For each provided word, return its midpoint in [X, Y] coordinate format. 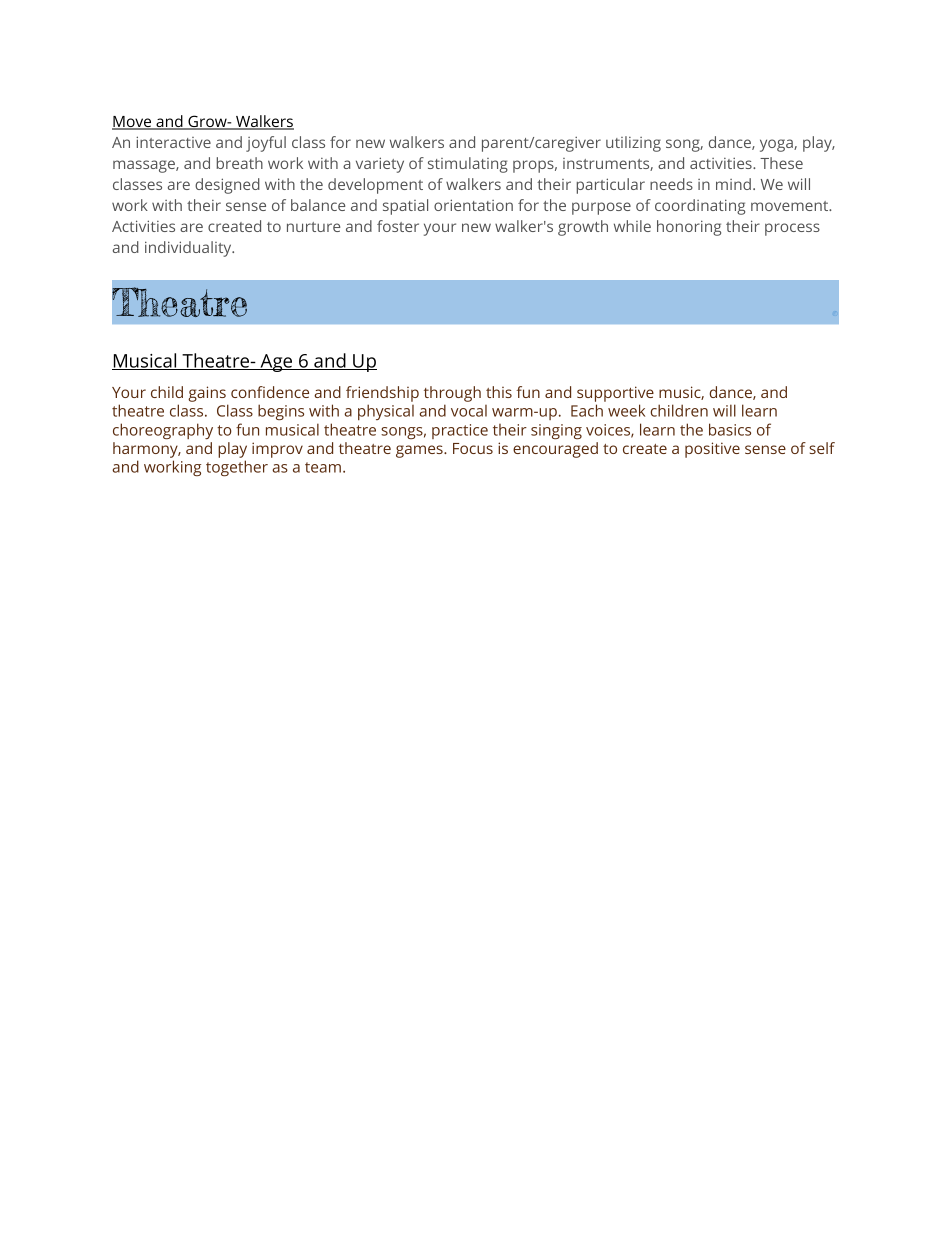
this [499, 392]
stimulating [468, 165]
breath [240, 163]
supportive [615, 394]
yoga [777, 145]
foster [398, 226]
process [792, 229]
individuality [189, 249]
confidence [270, 392]
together [237, 468]
